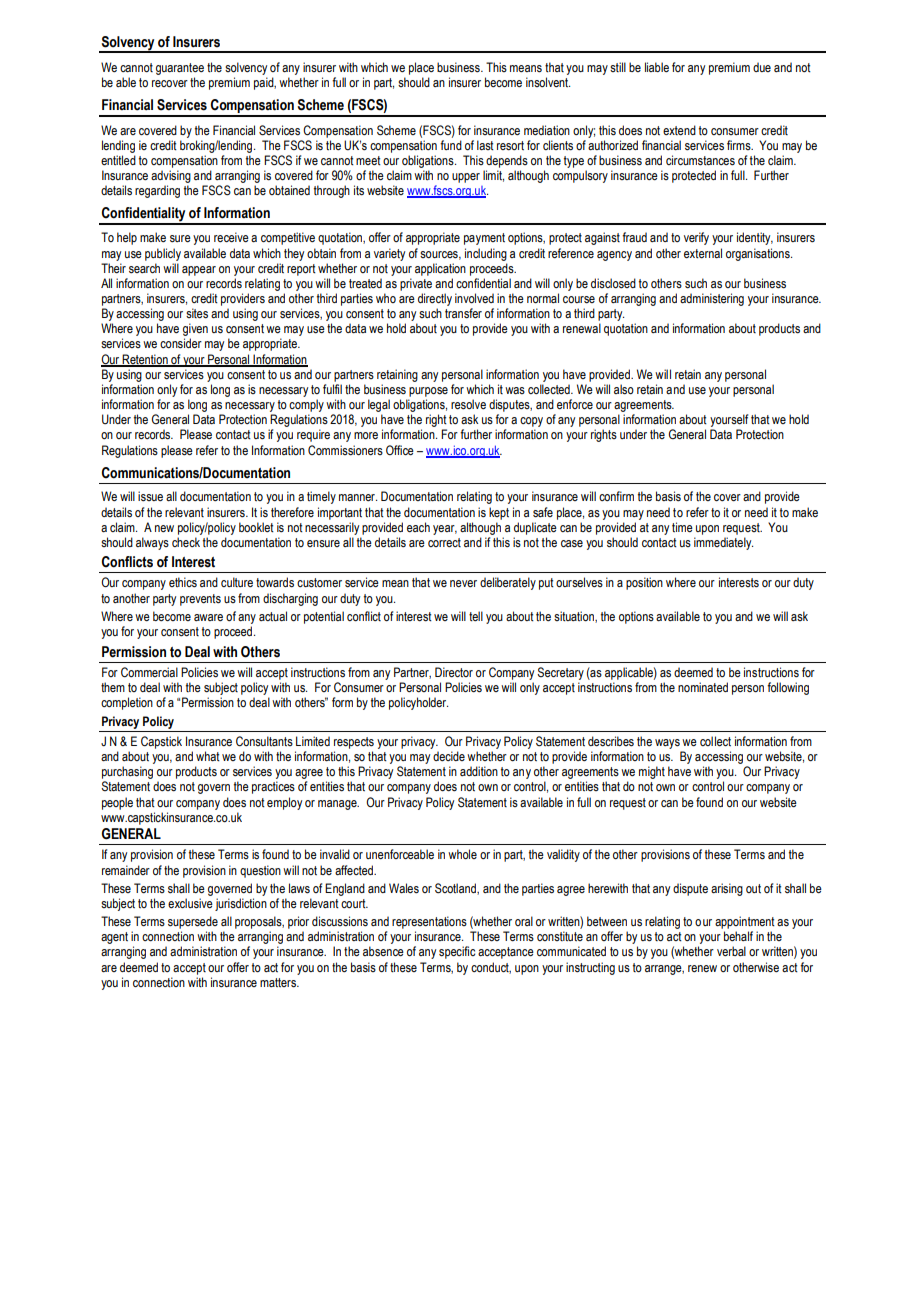 The height and width of the image is (1308, 924). What do you see at coordinates (445, 530) in the image?
I see `year` at bounding box center [445, 530].
